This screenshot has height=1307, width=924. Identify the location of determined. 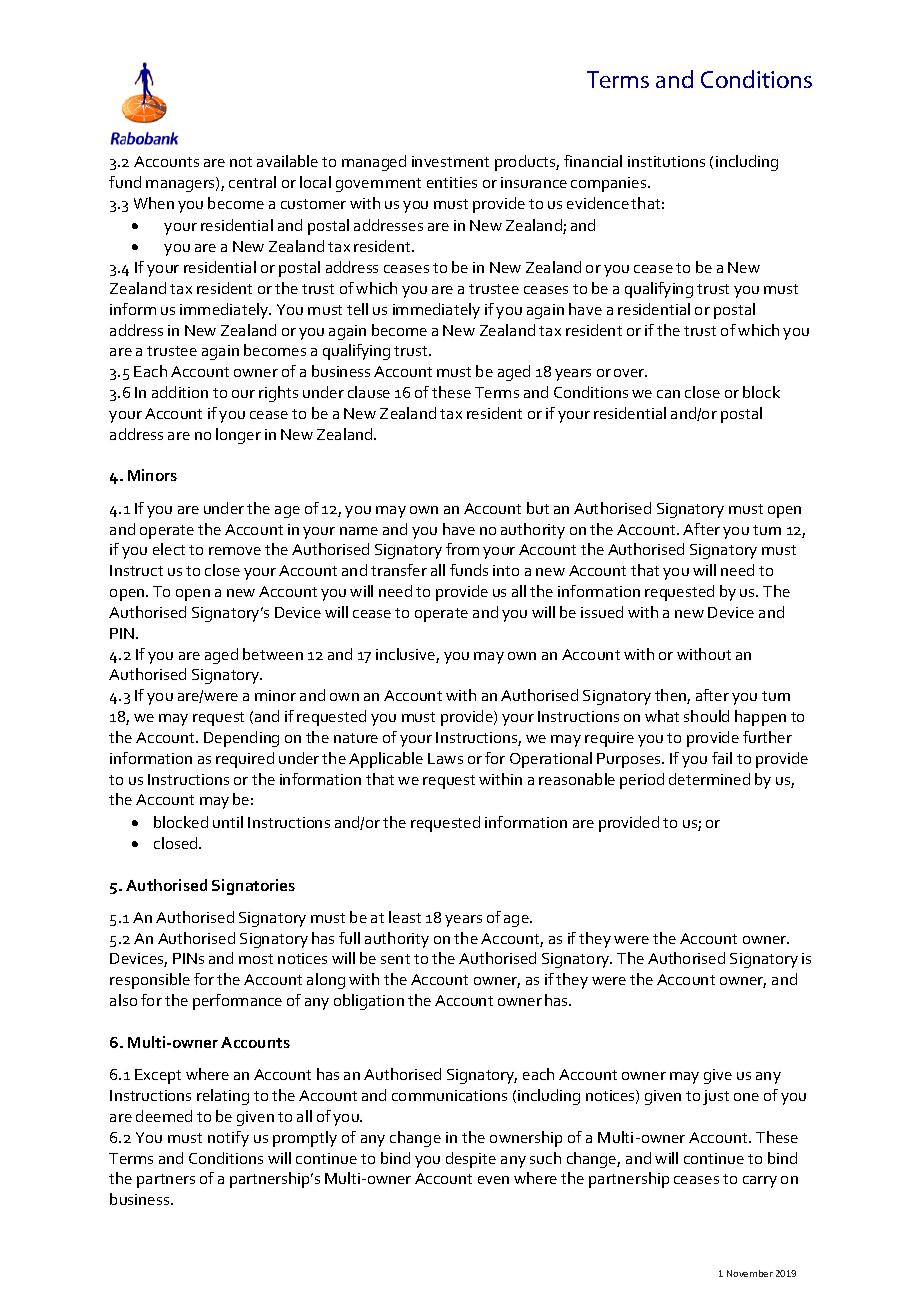
(709, 779).
